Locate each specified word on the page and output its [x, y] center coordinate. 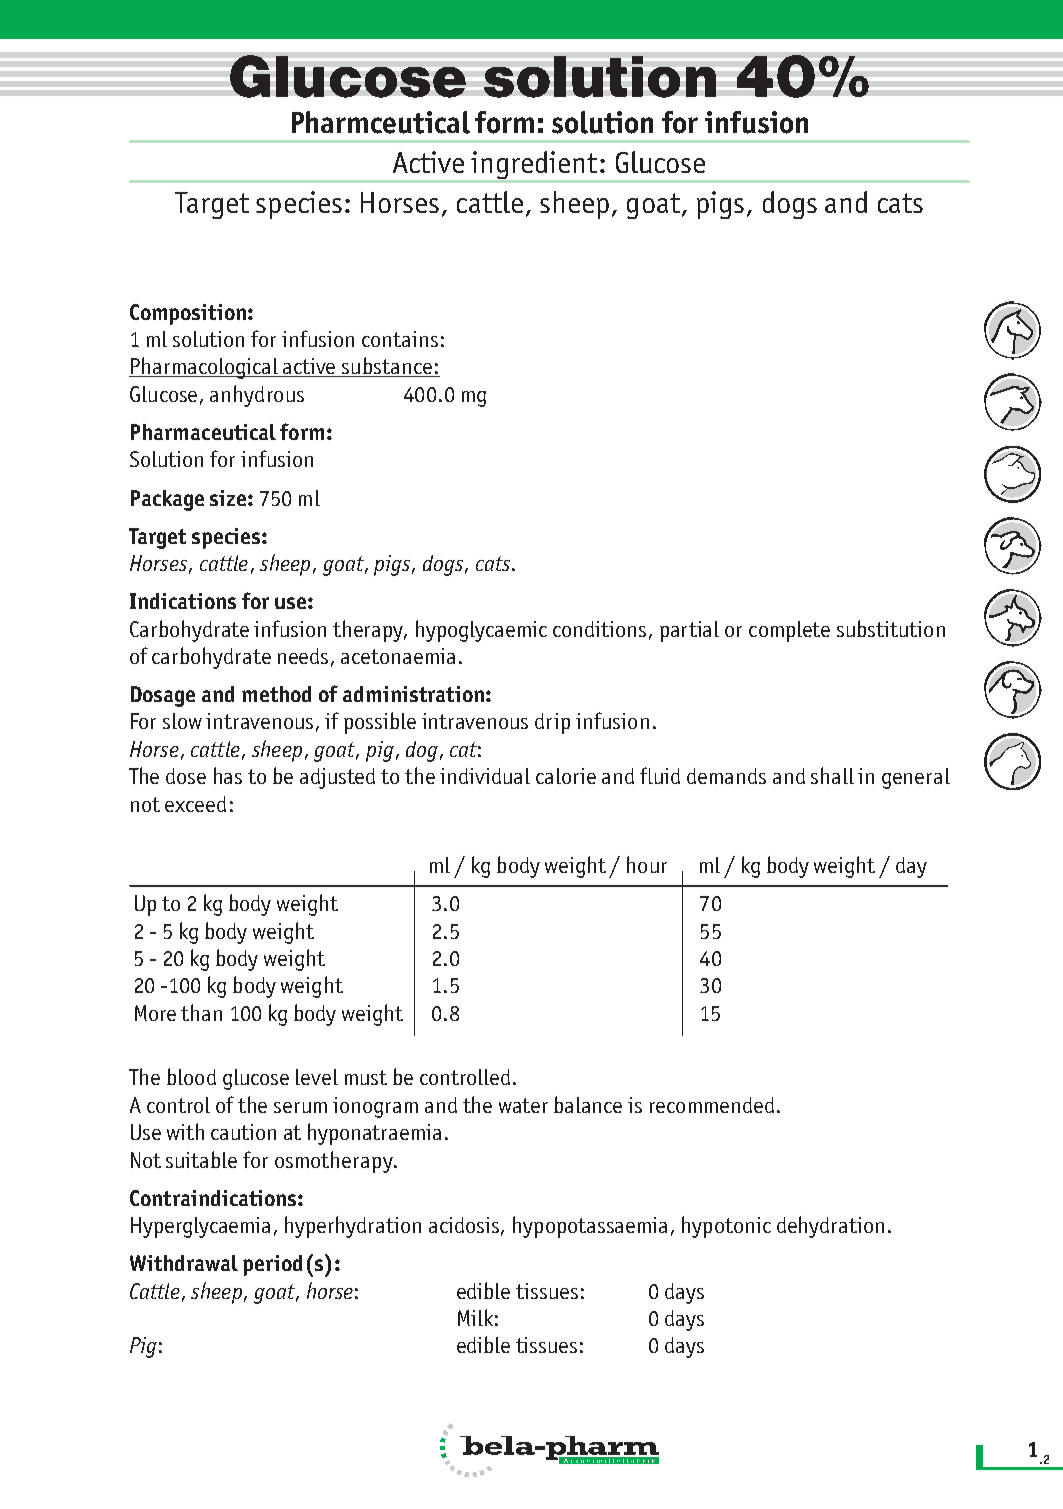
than [201, 1012]
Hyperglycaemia [200, 1227]
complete [789, 631]
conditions [599, 629]
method [276, 694]
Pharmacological [205, 368]
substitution [891, 628]
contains [400, 339]
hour [647, 864]
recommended [712, 1105]
